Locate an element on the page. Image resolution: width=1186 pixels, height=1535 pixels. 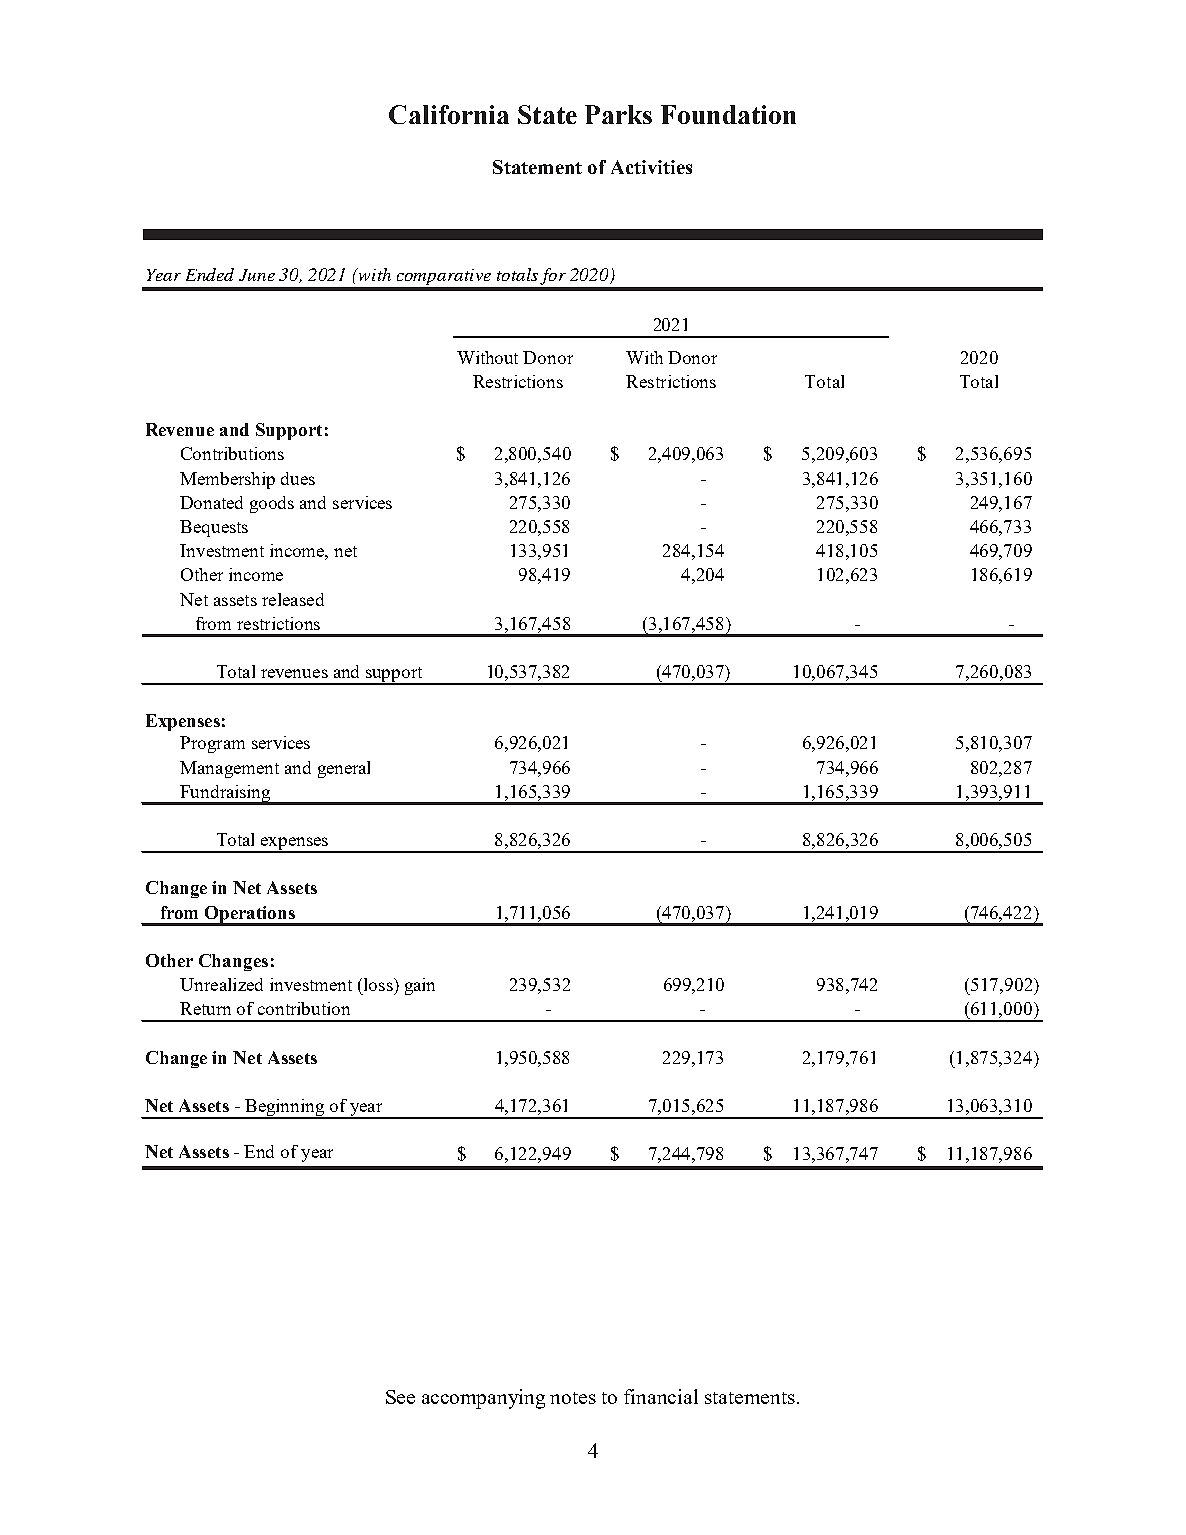
Activities is located at coordinates (651, 167).
